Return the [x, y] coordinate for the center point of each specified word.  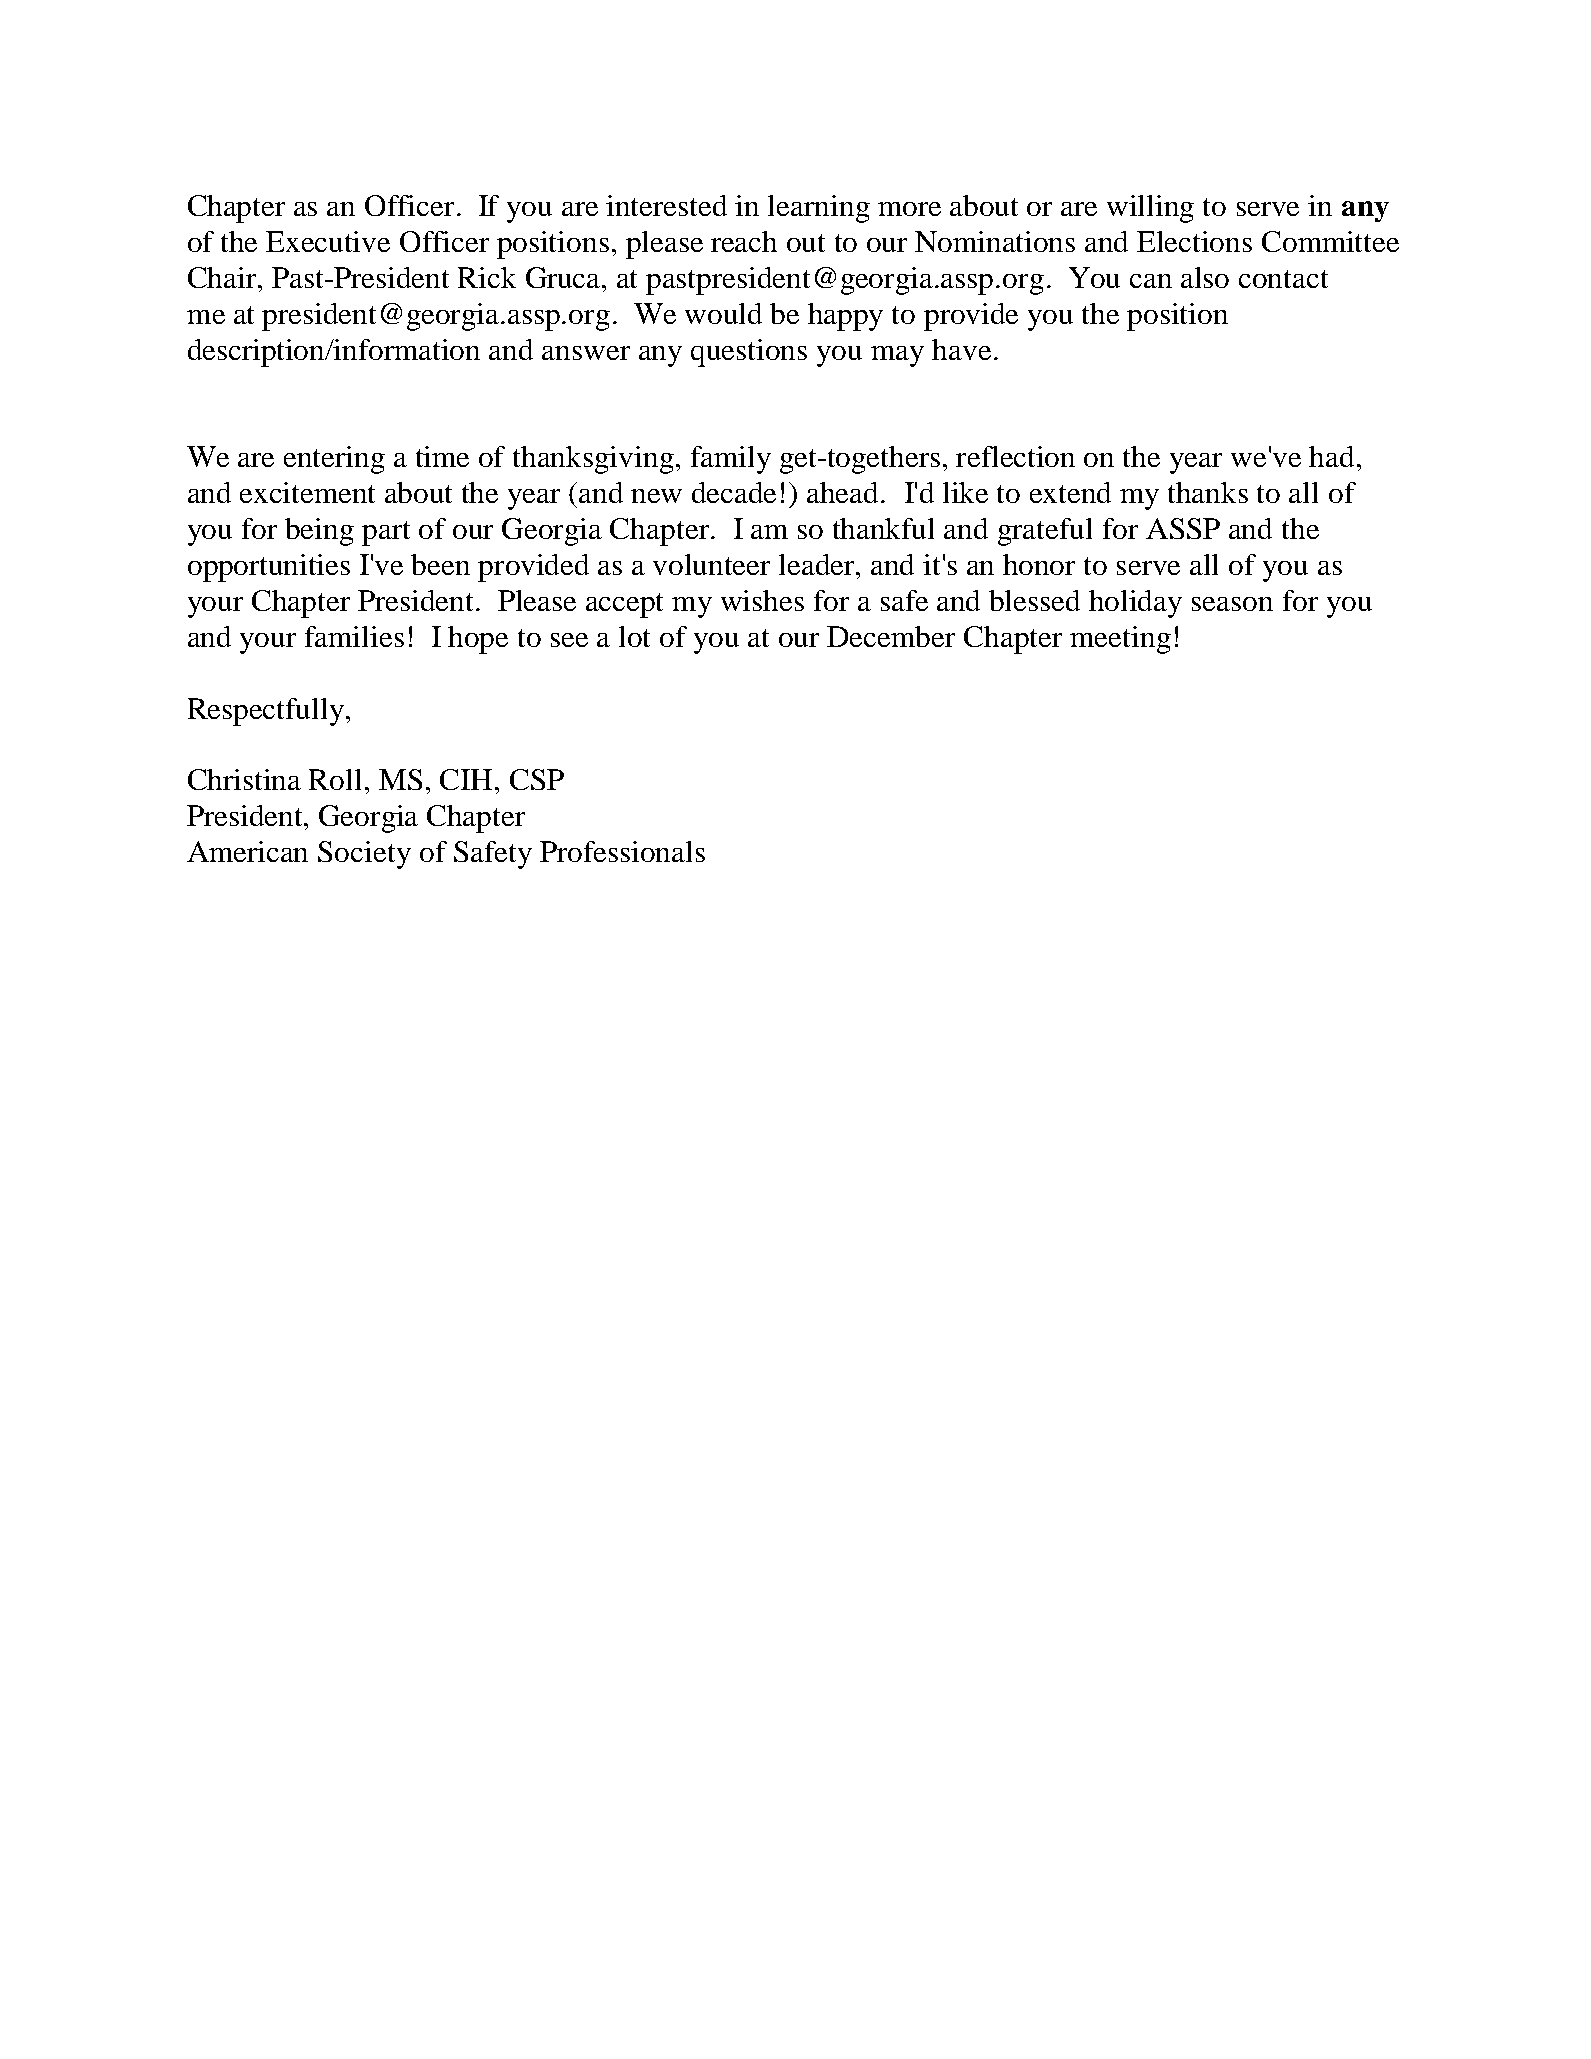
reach [744, 241]
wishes [762, 600]
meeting [1120, 640]
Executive [328, 241]
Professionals [622, 851]
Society [364, 855]
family [731, 460]
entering [334, 460]
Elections [1194, 241]
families [354, 636]
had [1331, 456]
